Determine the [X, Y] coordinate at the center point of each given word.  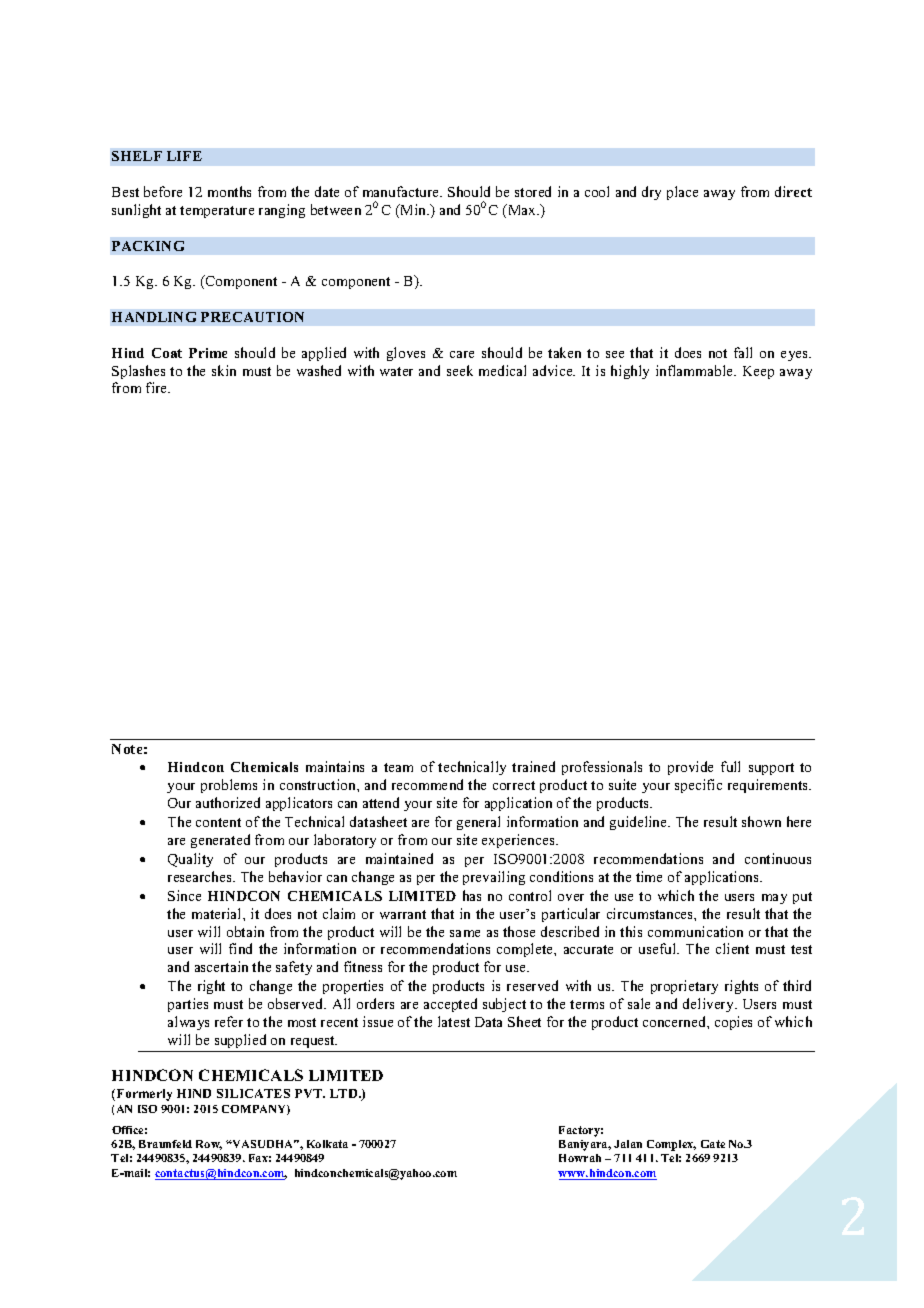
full [730, 766]
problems [229, 786]
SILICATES [253, 1093]
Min [413, 211]
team [398, 767]
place [682, 193]
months [229, 191]
